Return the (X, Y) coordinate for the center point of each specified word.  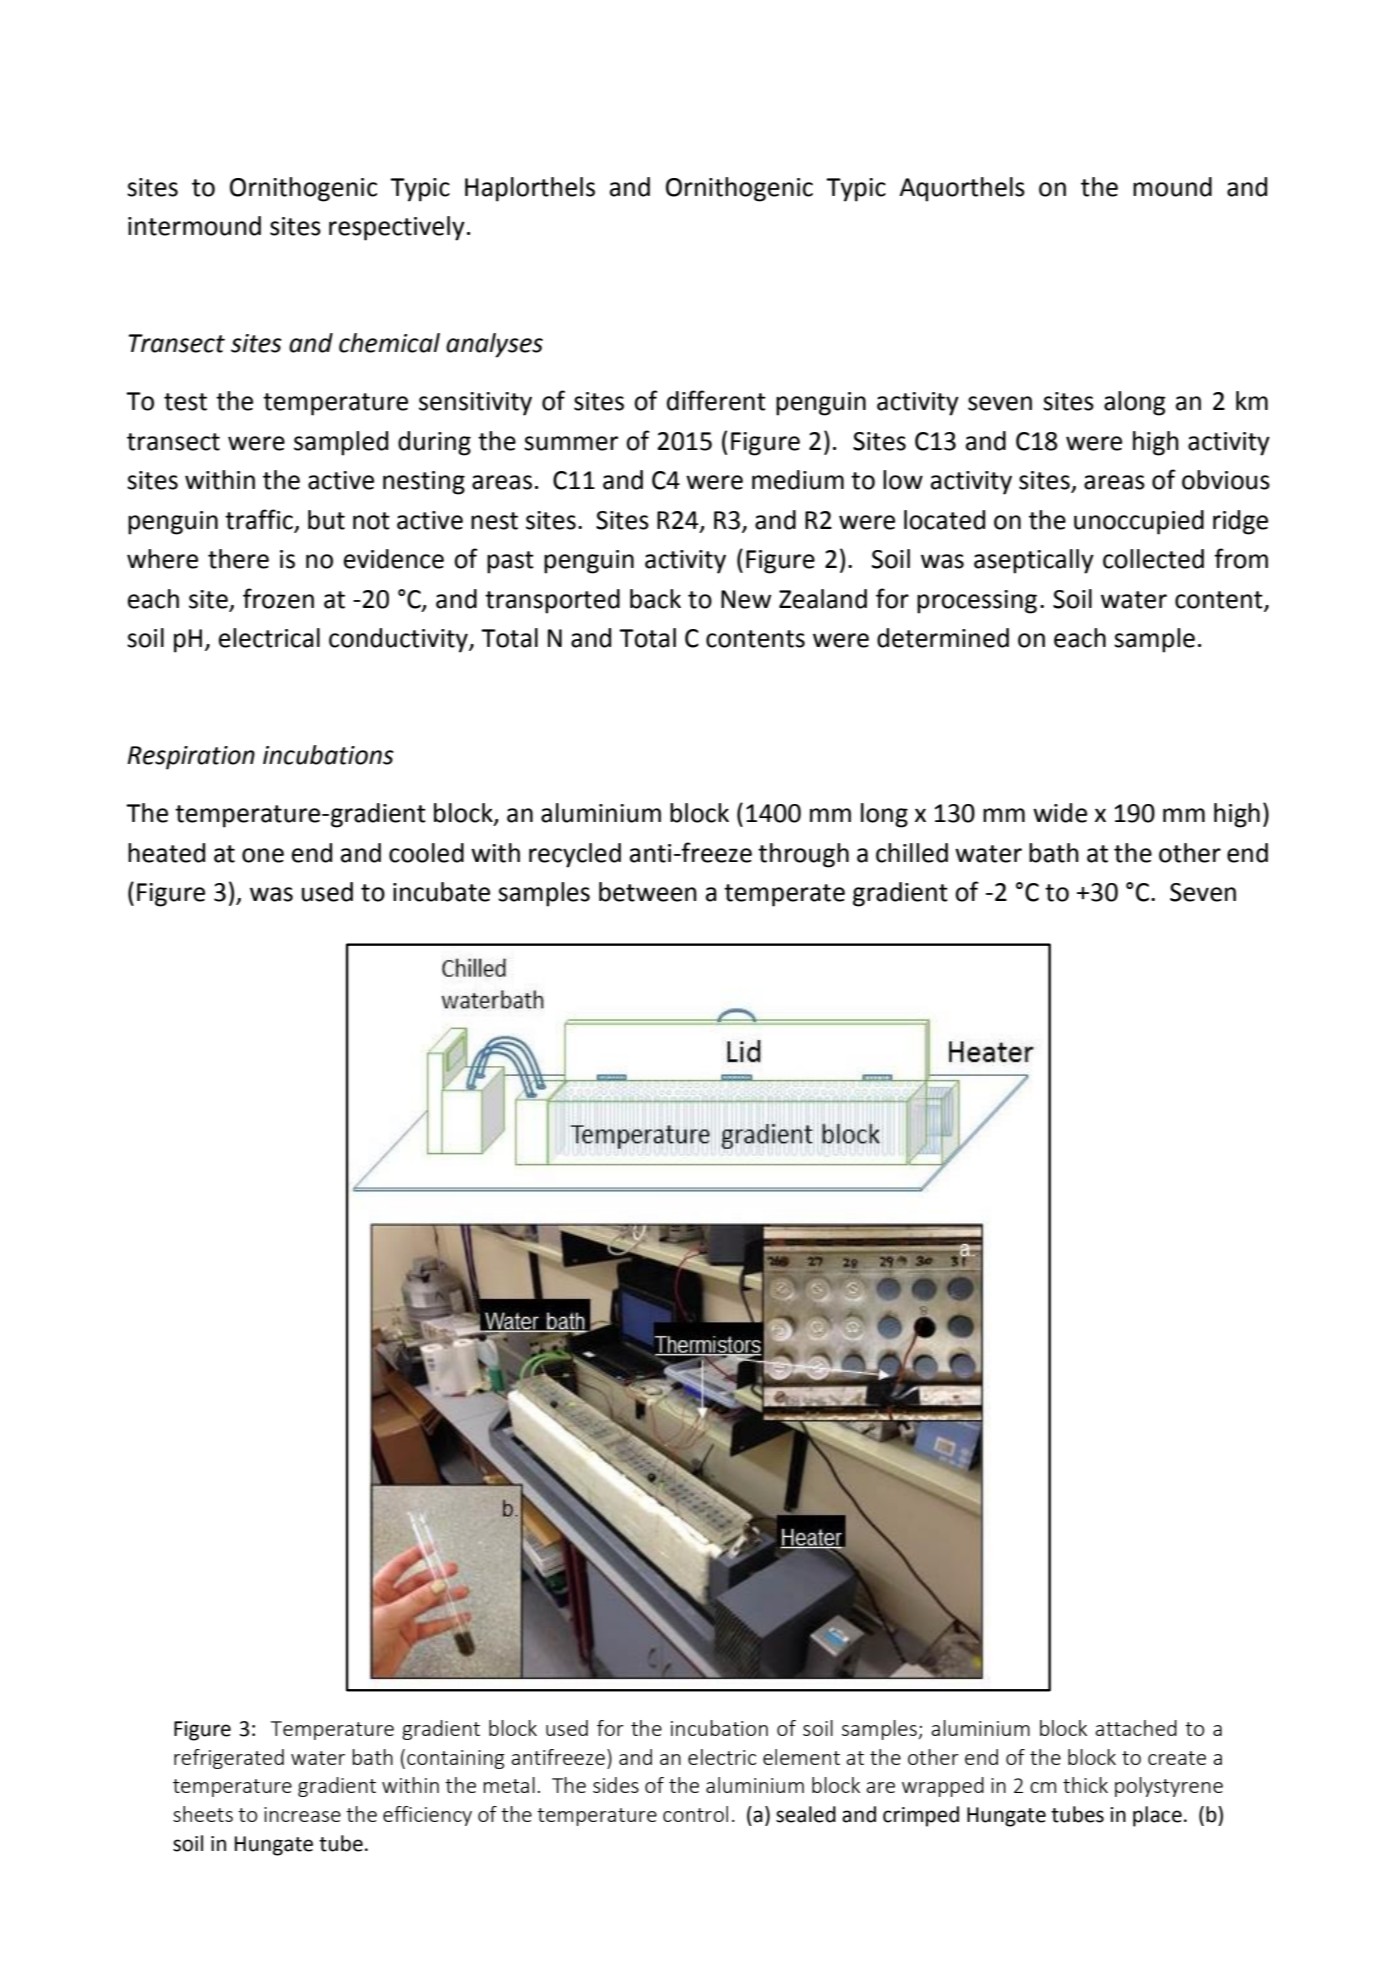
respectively (397, 228)
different (716, 400)
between (648, 892)
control (695, 1814)
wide (1060, 813)
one (263, 855)
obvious (1226, 480)
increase (302, 1814)
